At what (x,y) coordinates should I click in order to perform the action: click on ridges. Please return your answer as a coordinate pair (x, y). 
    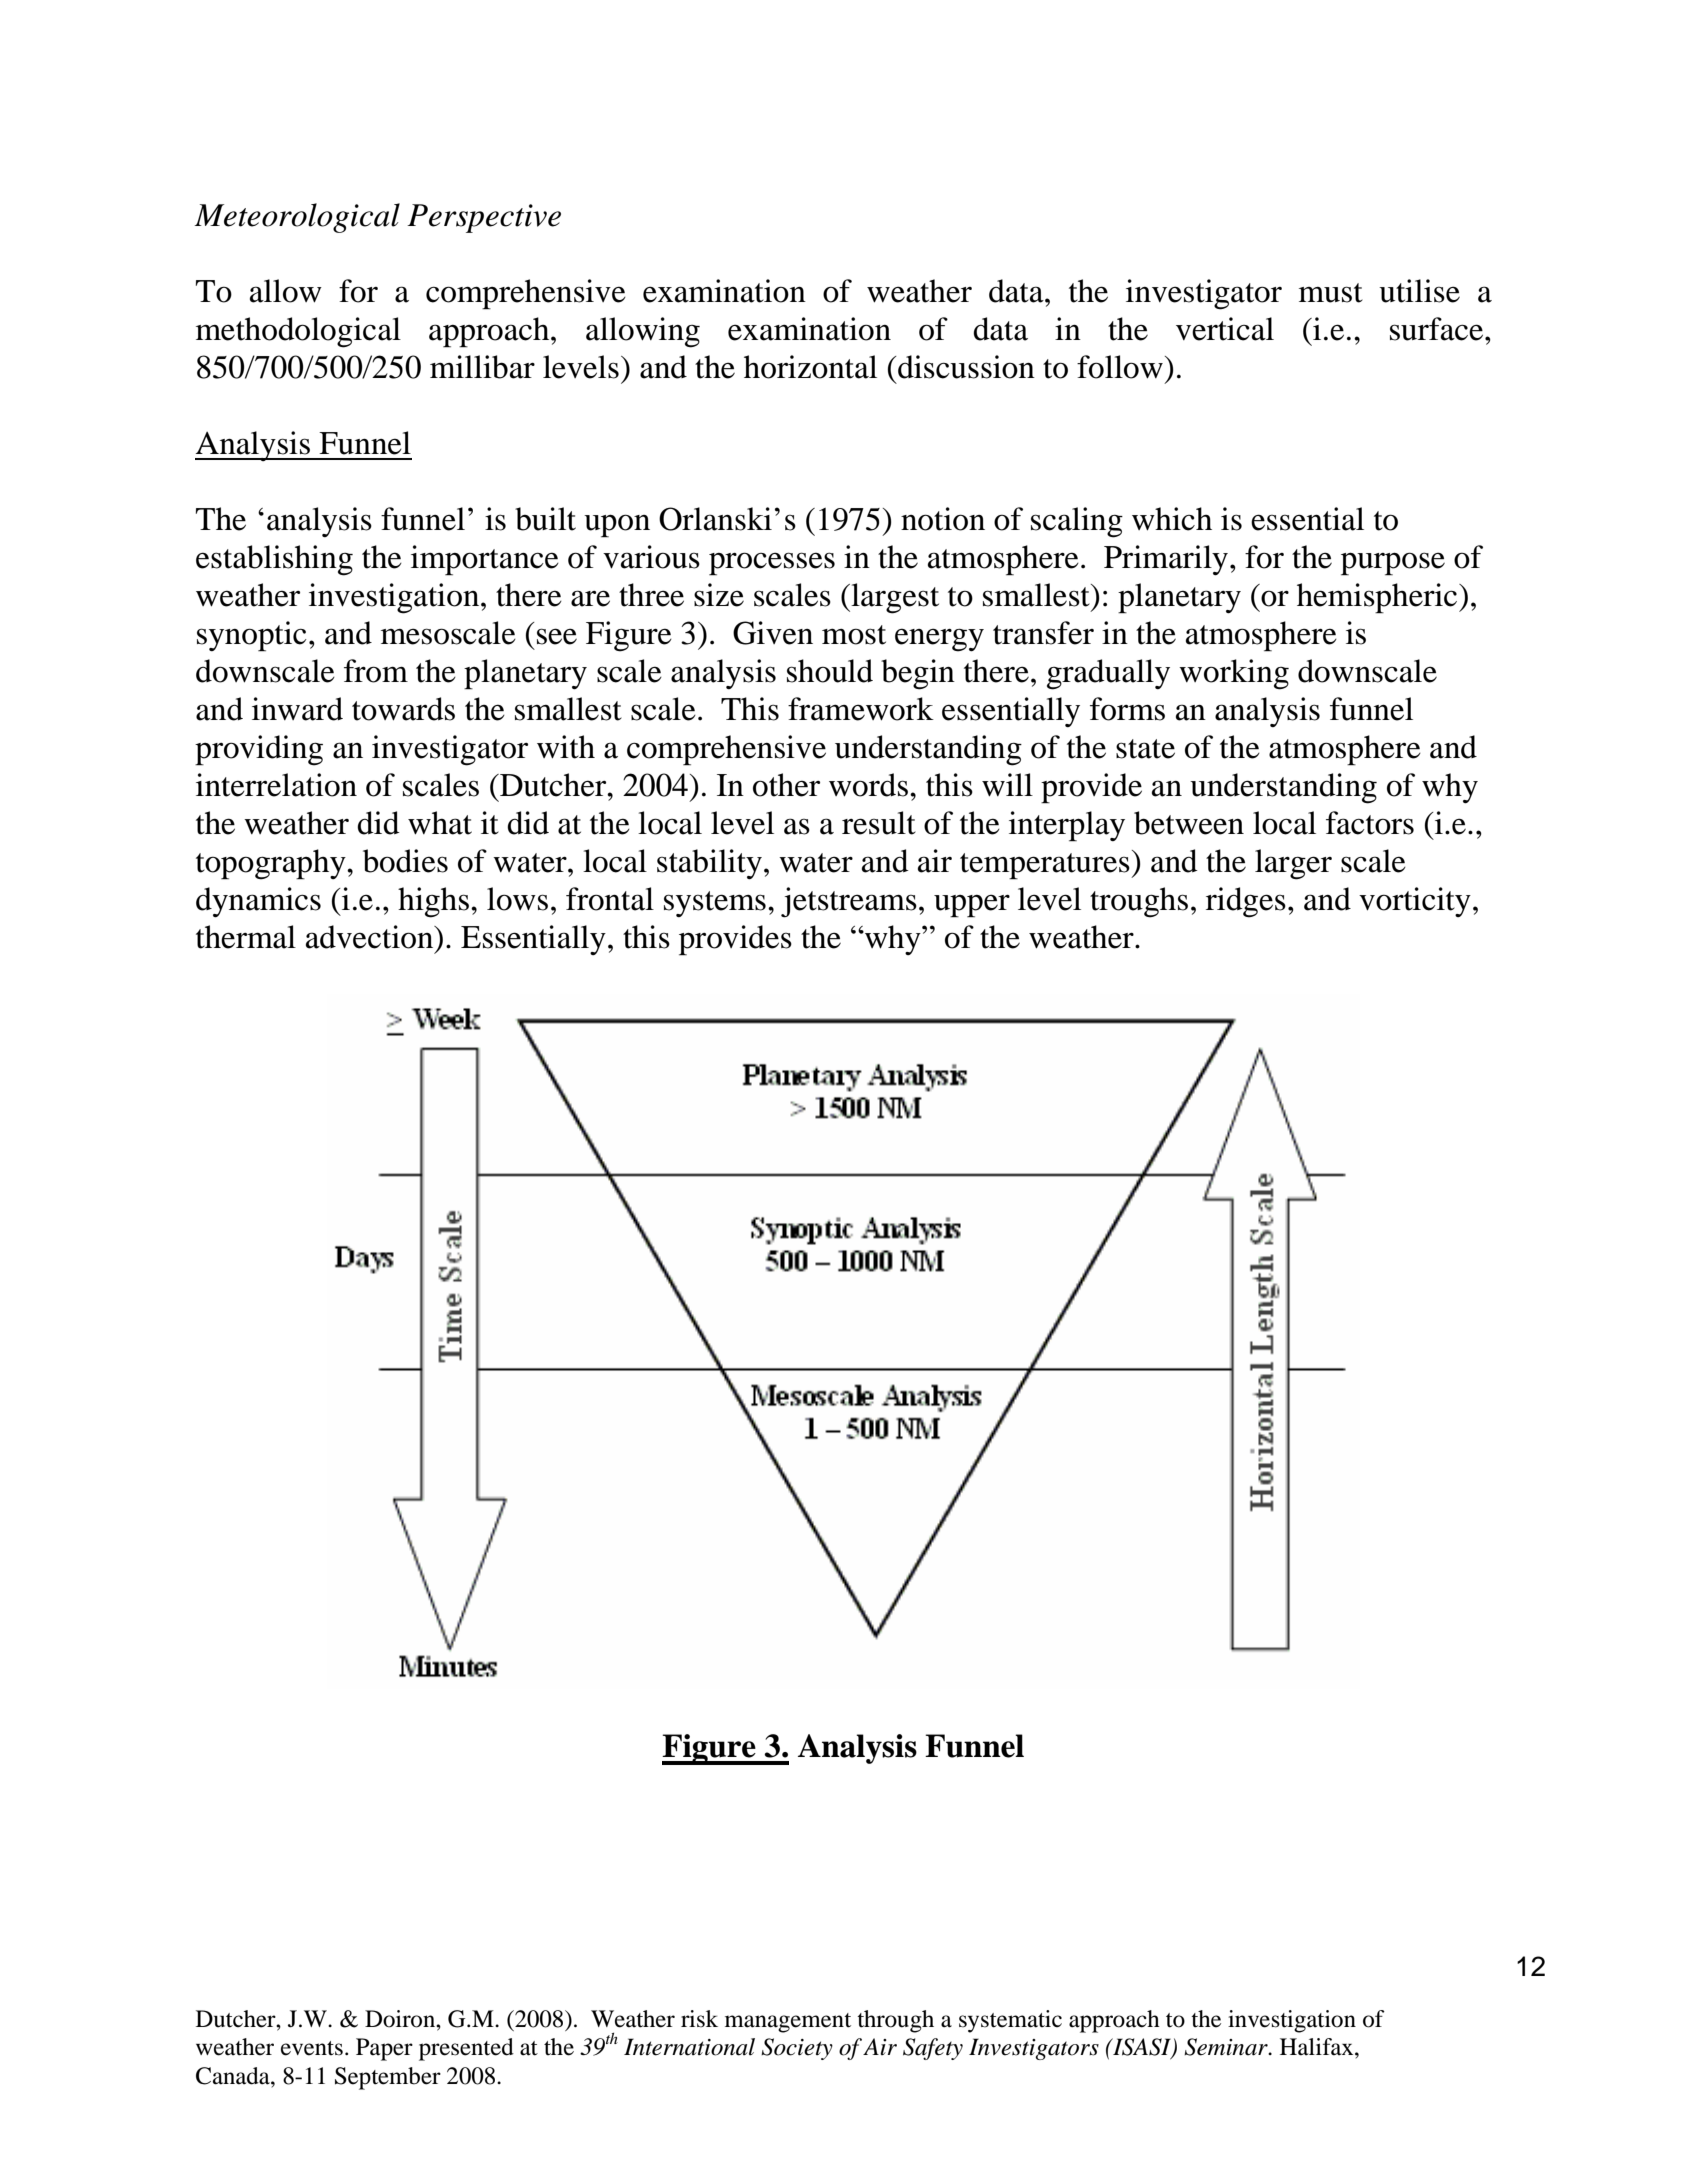
    Looking at the image, I should click on (1246, 902).
